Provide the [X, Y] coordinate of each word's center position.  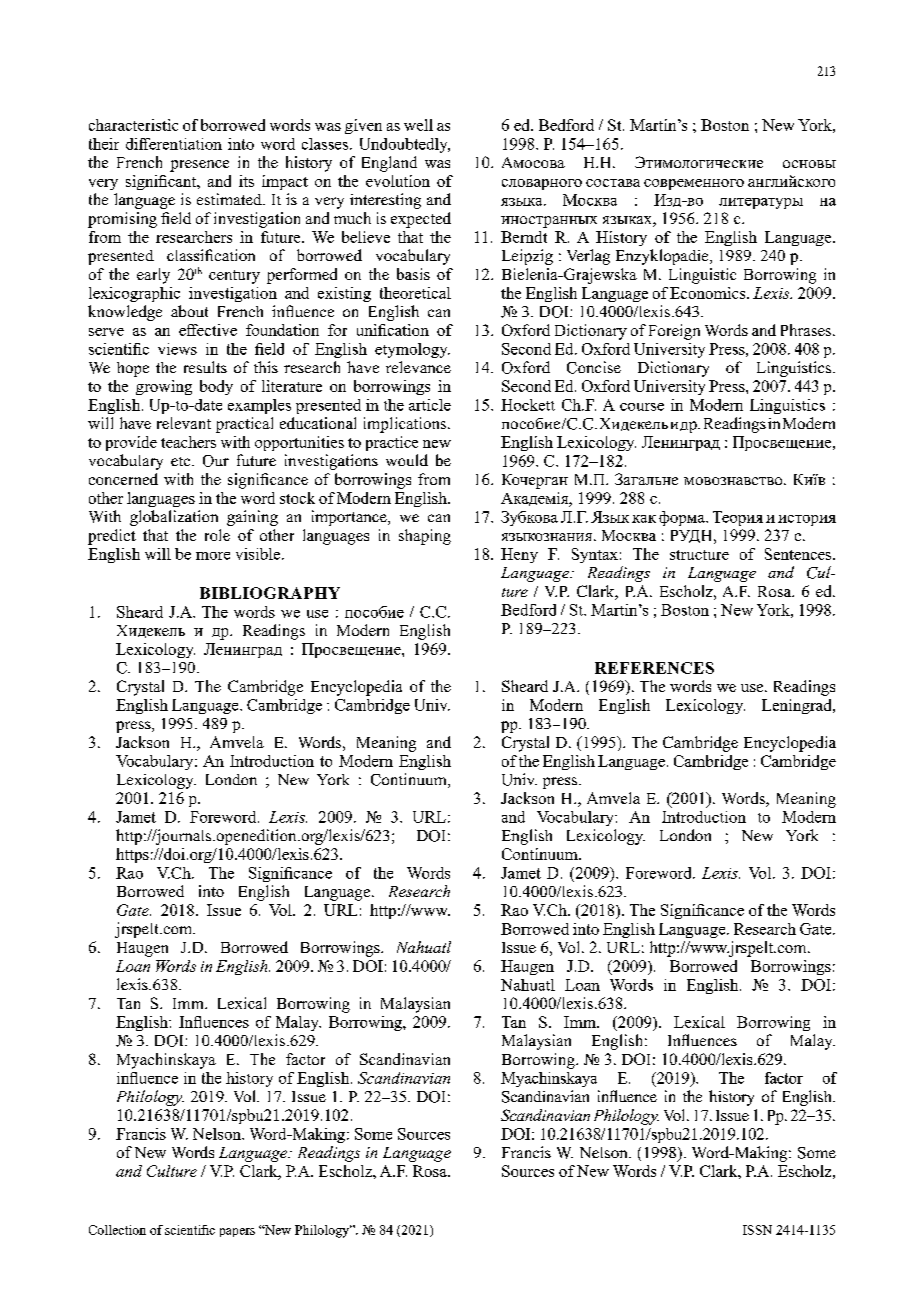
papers [237, 1232]
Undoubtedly [405, 145]
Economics [709, 293]
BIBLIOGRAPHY [270, 593]
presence [199, 166]
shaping [425, 537]
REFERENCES [654, 668]
